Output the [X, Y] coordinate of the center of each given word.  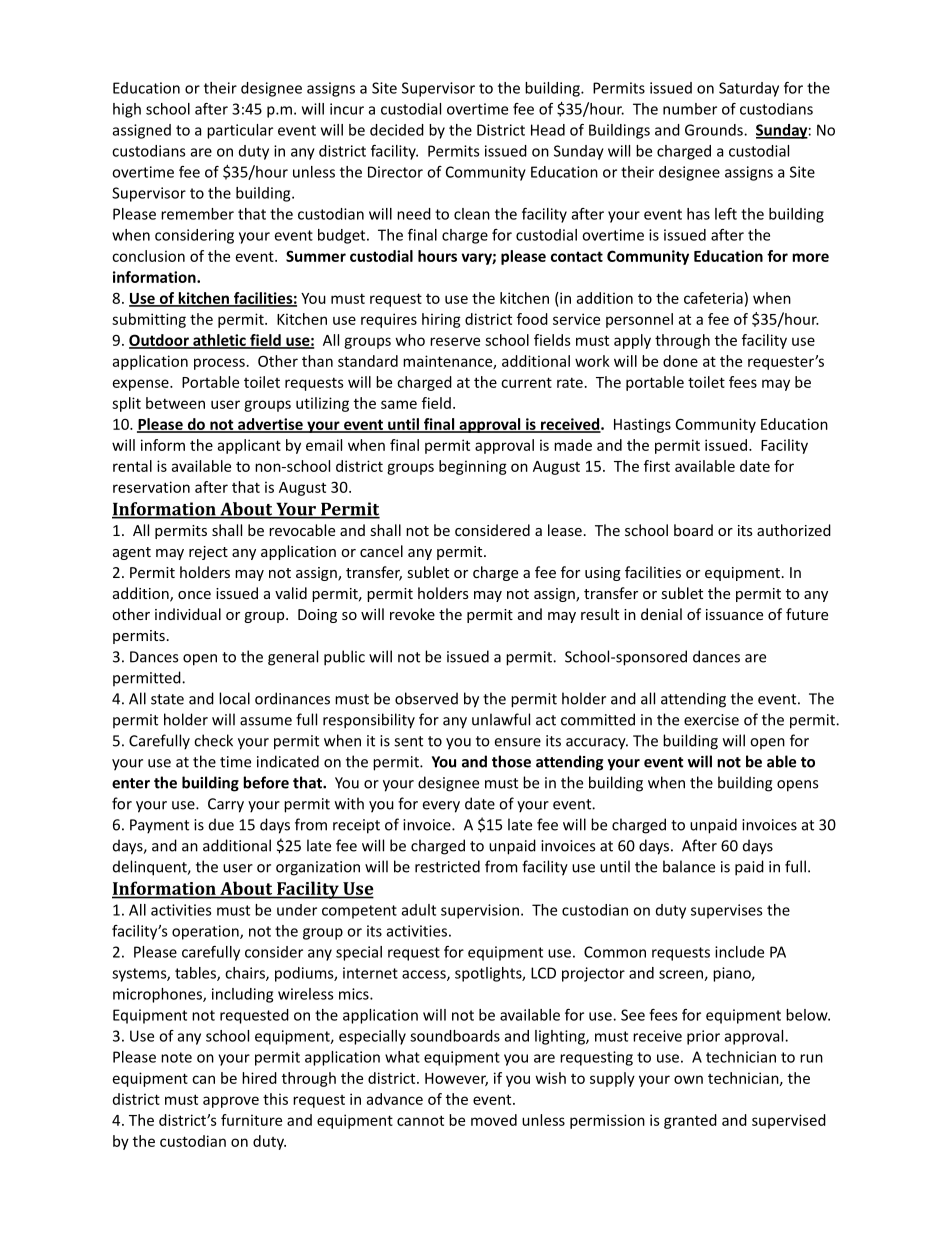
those [511, 761]
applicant [249, 446]
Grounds [715, 130]
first [657, 466]
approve [231, 1102]
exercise [711, 720]
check [213, 740]
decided [397, 130]
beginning [473, 467]
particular [240, 131]
